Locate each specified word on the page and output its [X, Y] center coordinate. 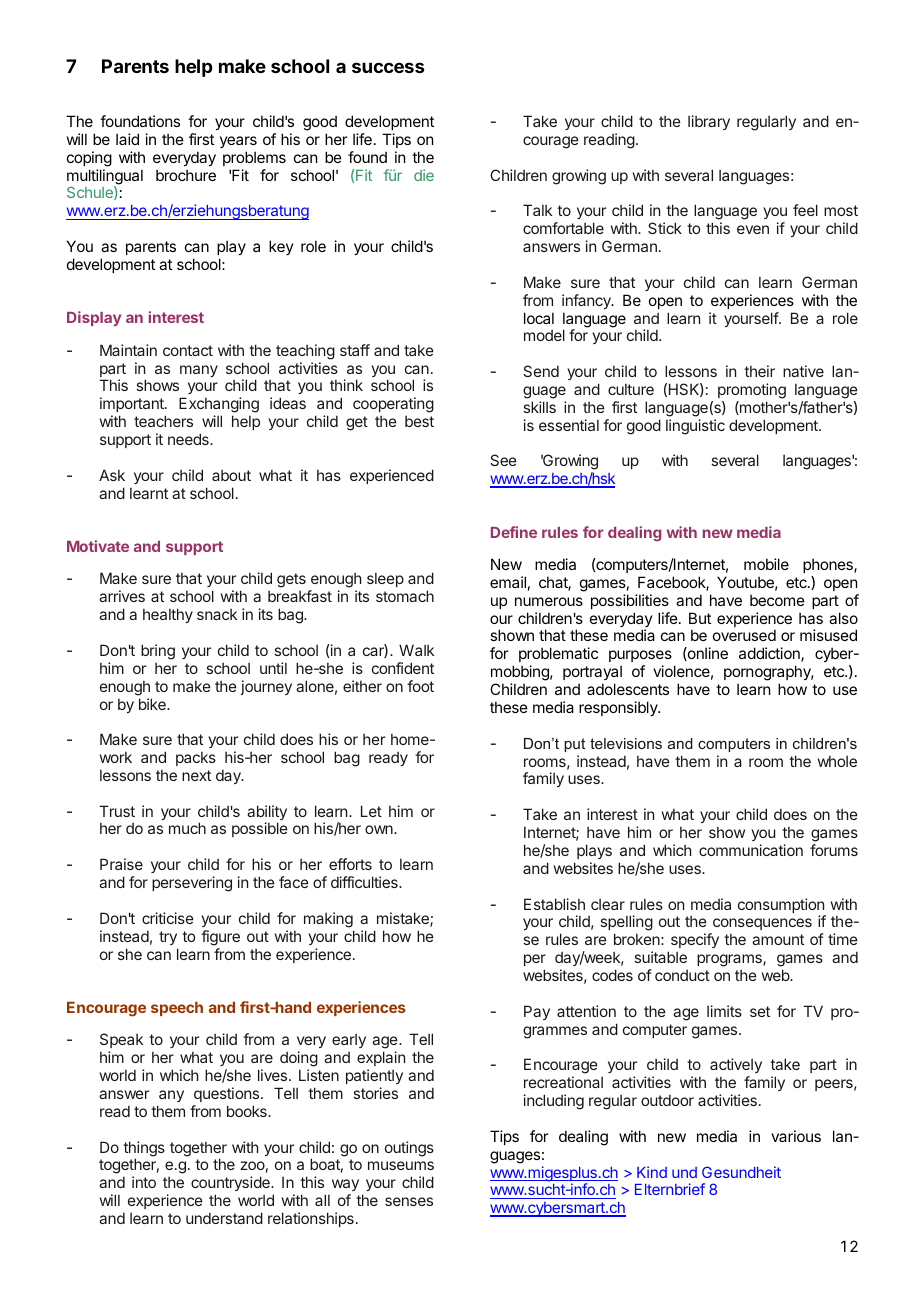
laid [127, 139]
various [796, 1136]
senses [409, 1201]
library [709, 122]
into [144, 1182]
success [388, 67]
